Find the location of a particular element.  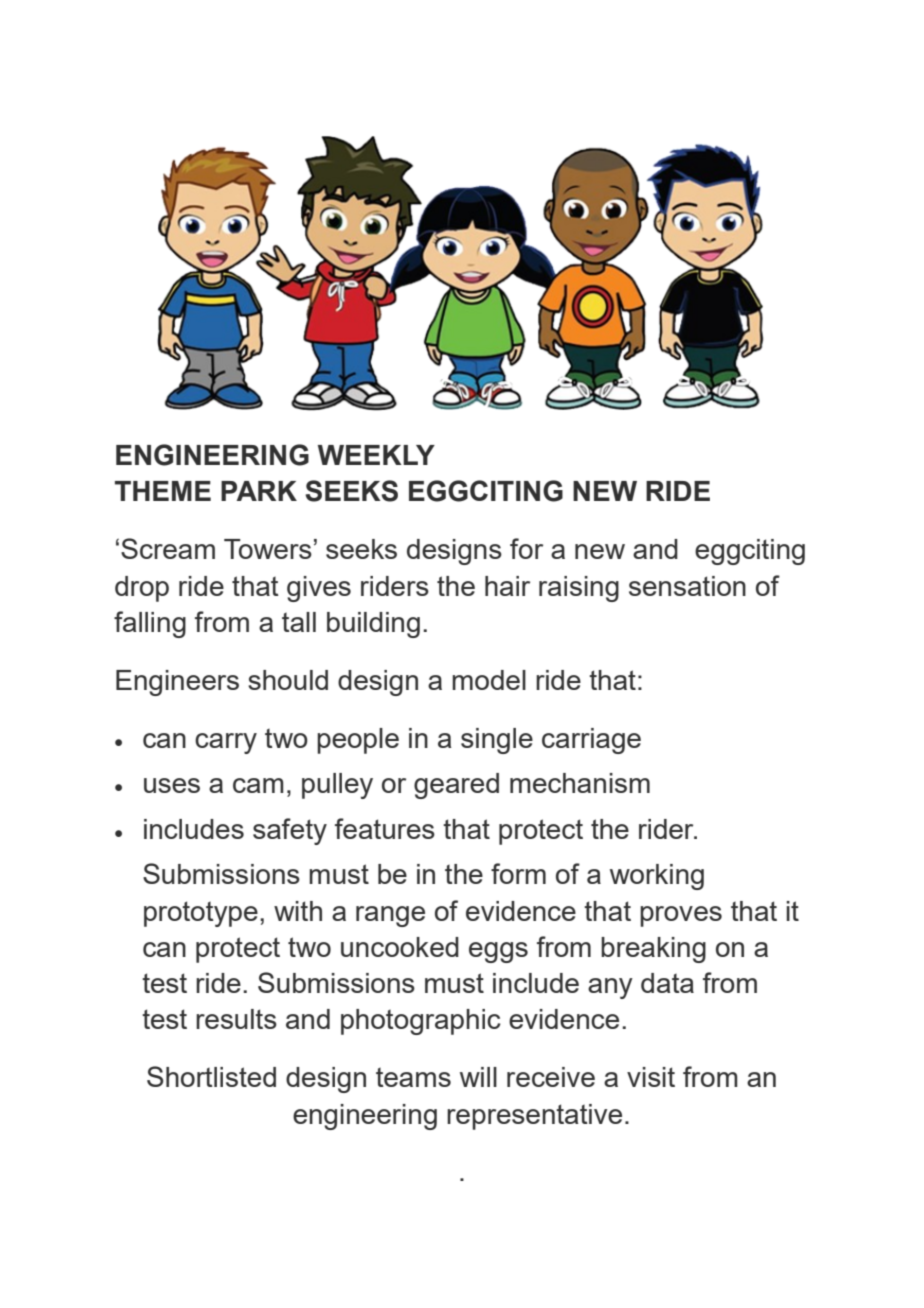

Shortlisted is located at coordinates (211, 1076).
